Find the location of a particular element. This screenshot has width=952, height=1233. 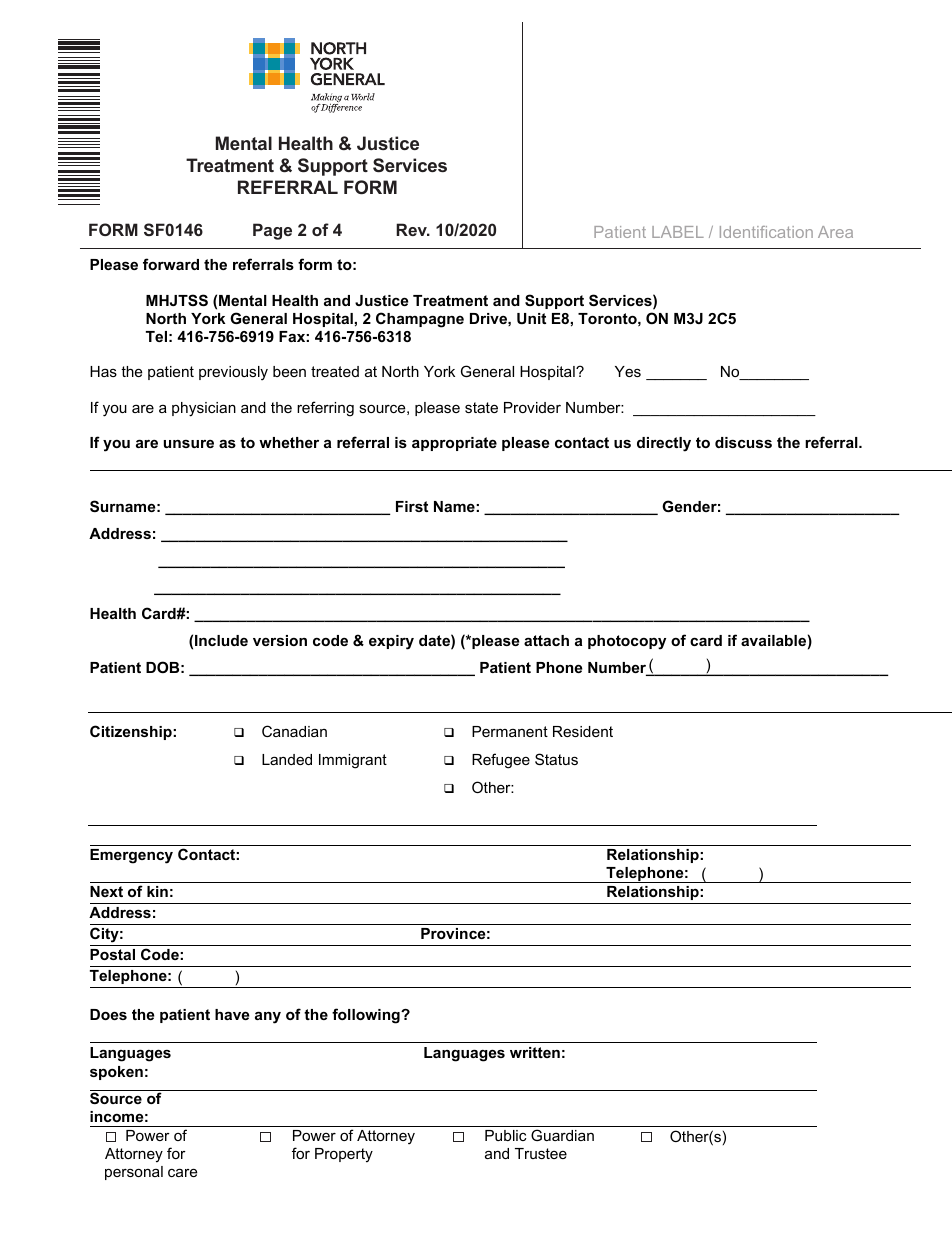

Immigrant is located at coordinates (353, 761).
